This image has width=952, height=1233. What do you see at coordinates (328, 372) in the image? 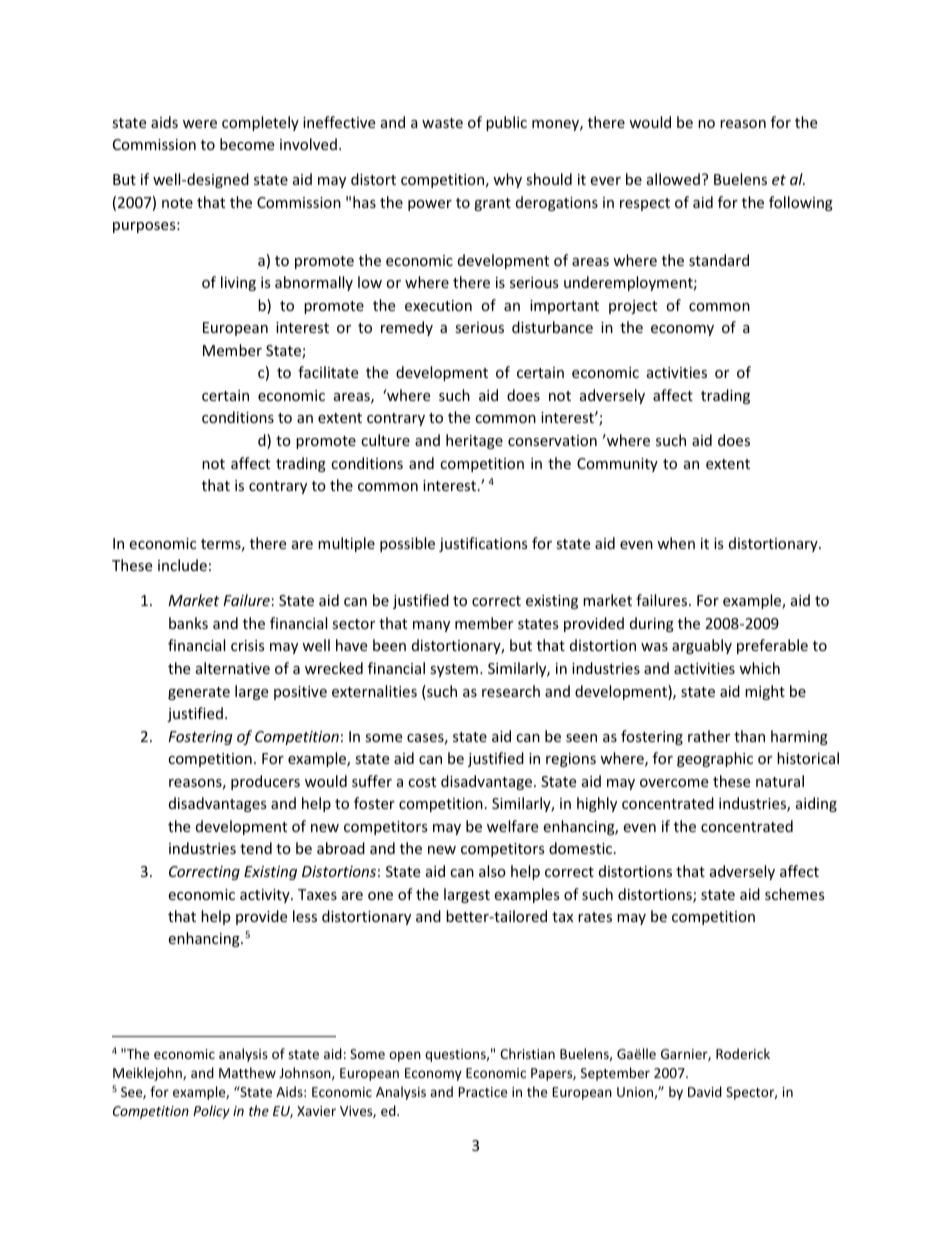
I see `facilitate` at bounding box center [328, 372].
